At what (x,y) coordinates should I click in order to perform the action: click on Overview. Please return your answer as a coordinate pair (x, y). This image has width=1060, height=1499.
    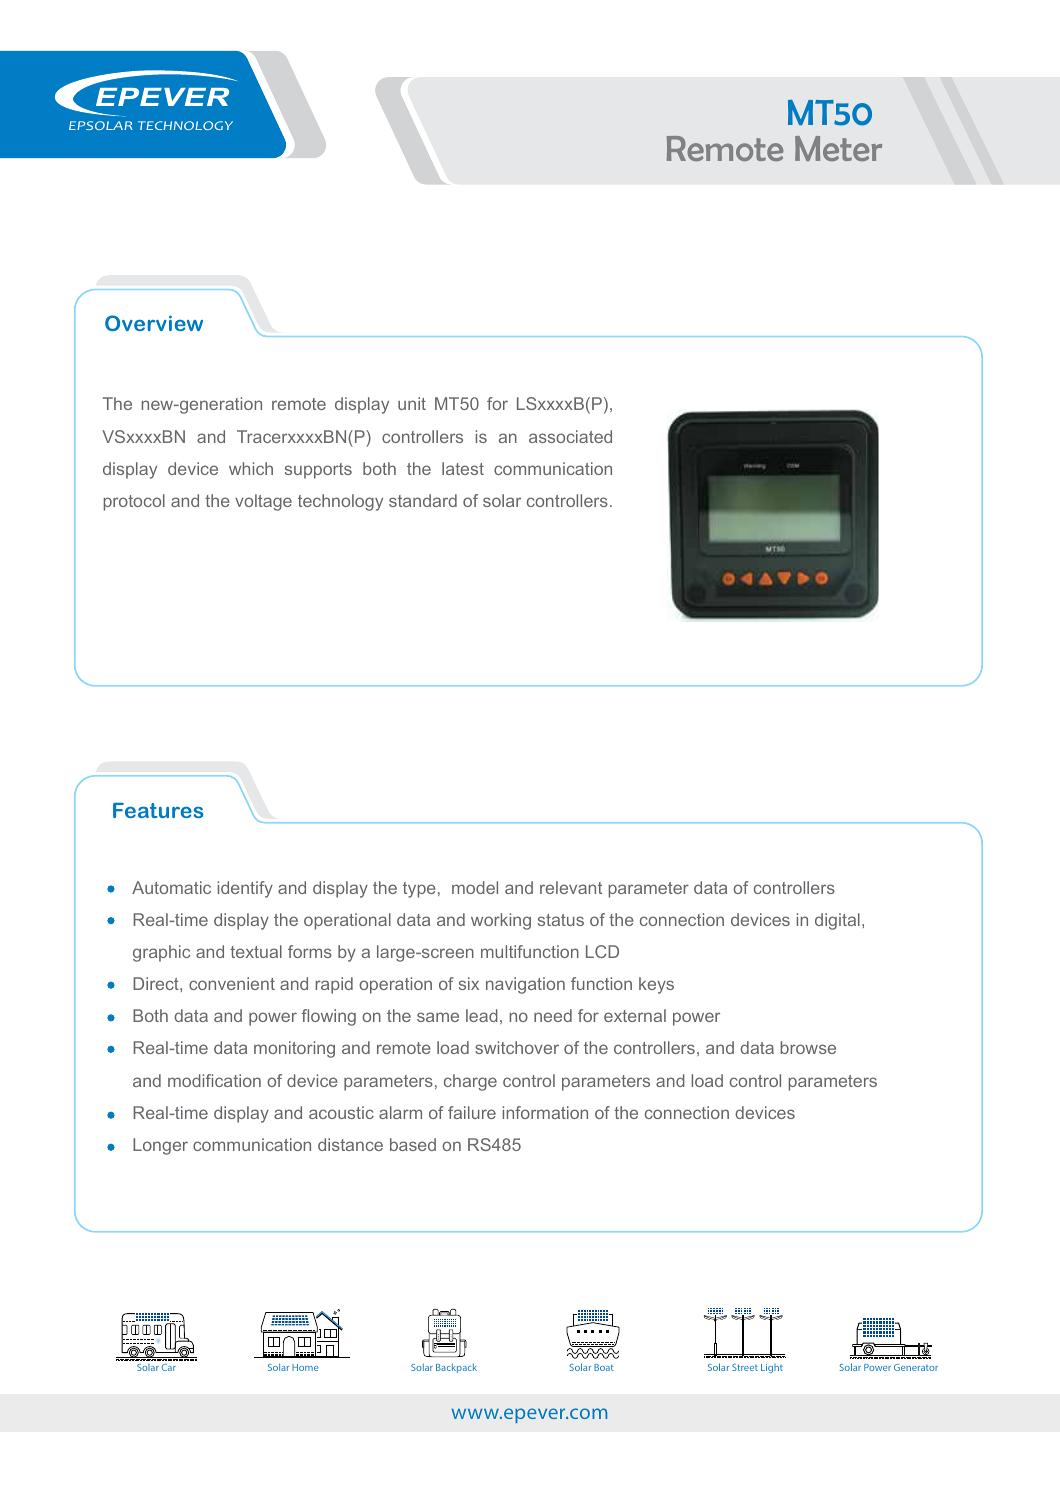
    Looking at the image, I should click on (154, 323).
